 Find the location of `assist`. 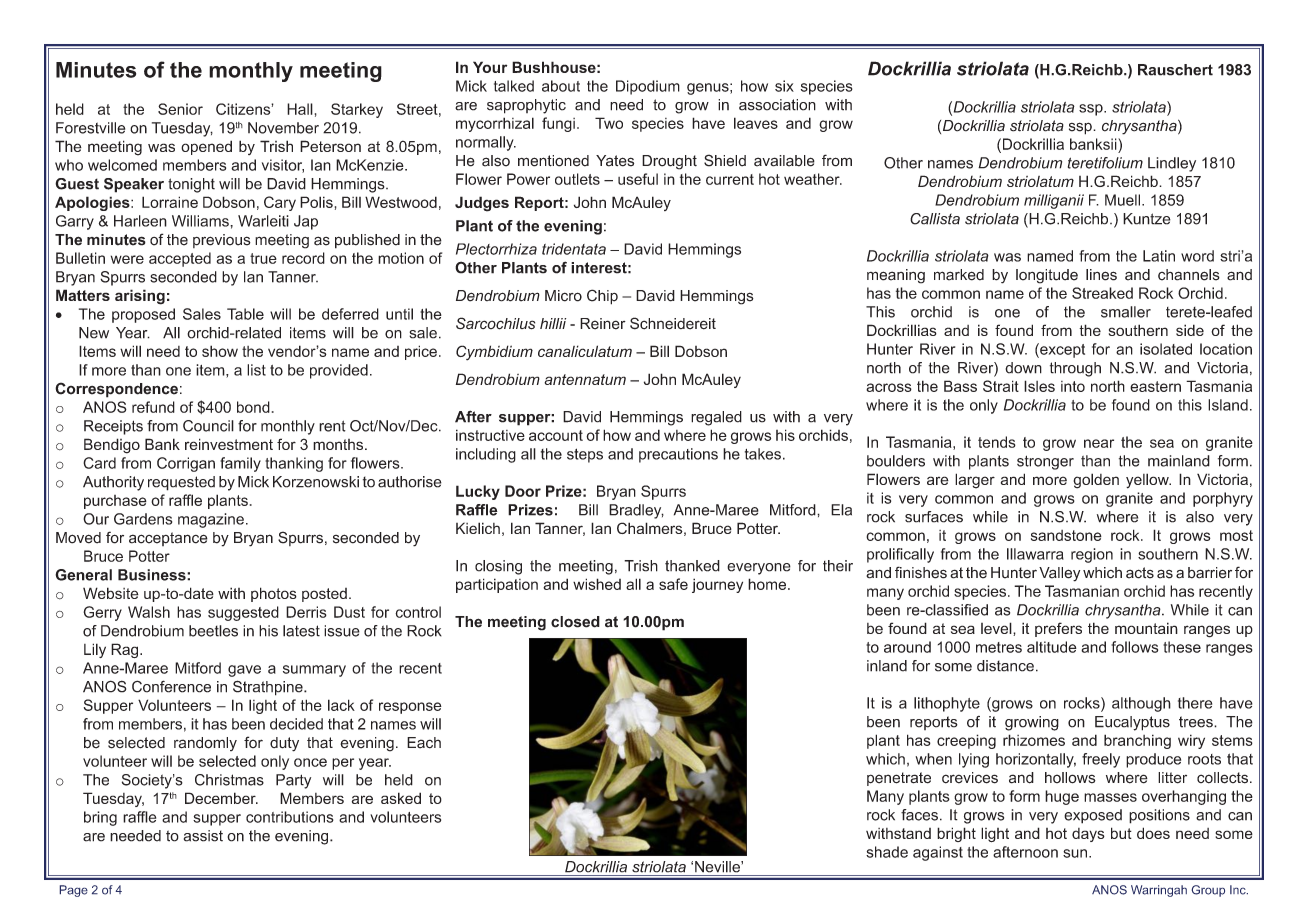

assist is located at coordinates (203, 836).
